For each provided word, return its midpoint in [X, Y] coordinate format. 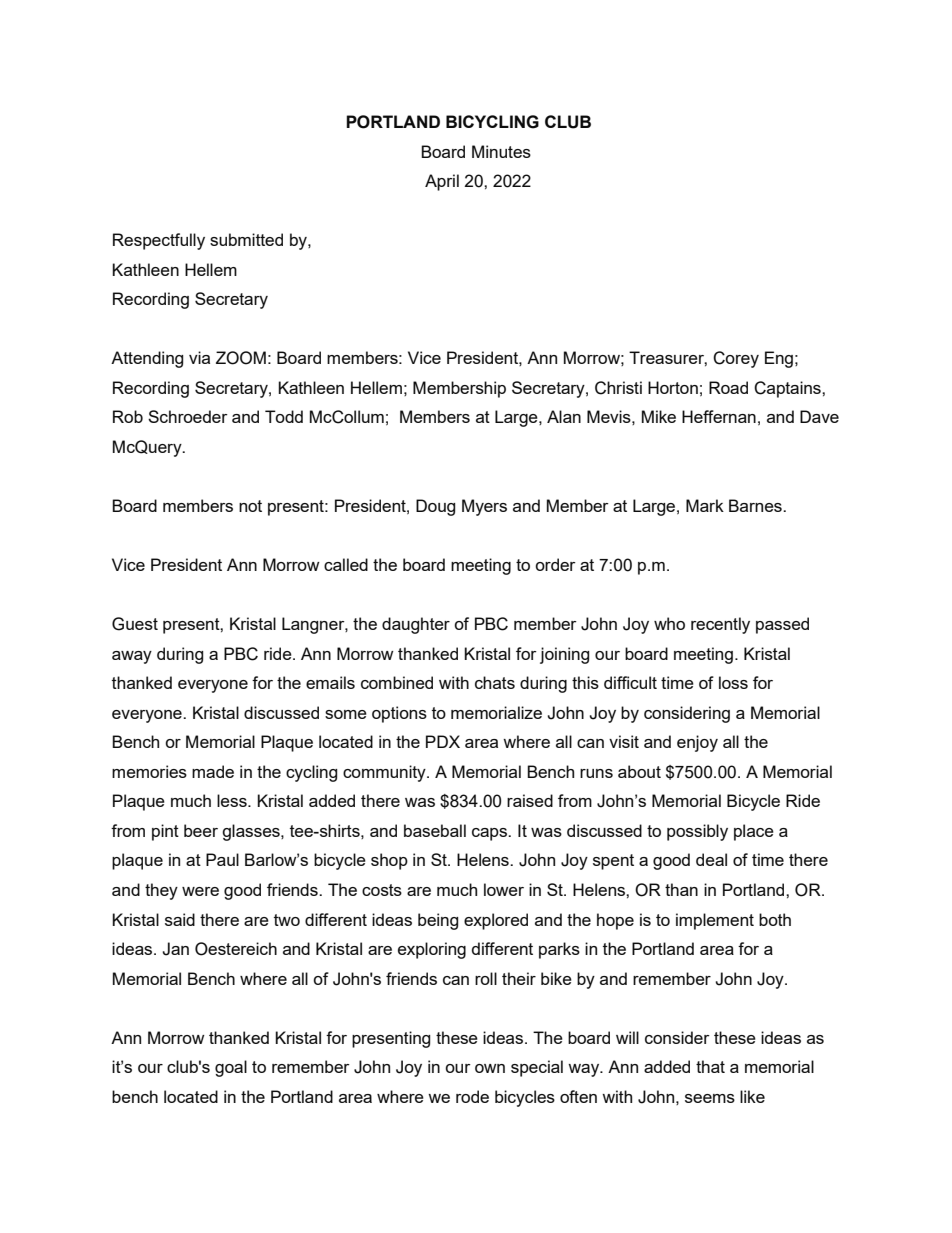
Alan [564, 416]
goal [231, 1068]
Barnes [756, 505]
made [213, 771]
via [199, 357]
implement [715, 921]
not [250, 506]
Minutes [501, 151]
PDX [443, 741]
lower [504, 889]
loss [733, 682]
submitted [246, 239]
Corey [736, 359]
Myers [484, 507]
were [200, 891]
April [442, 182]
